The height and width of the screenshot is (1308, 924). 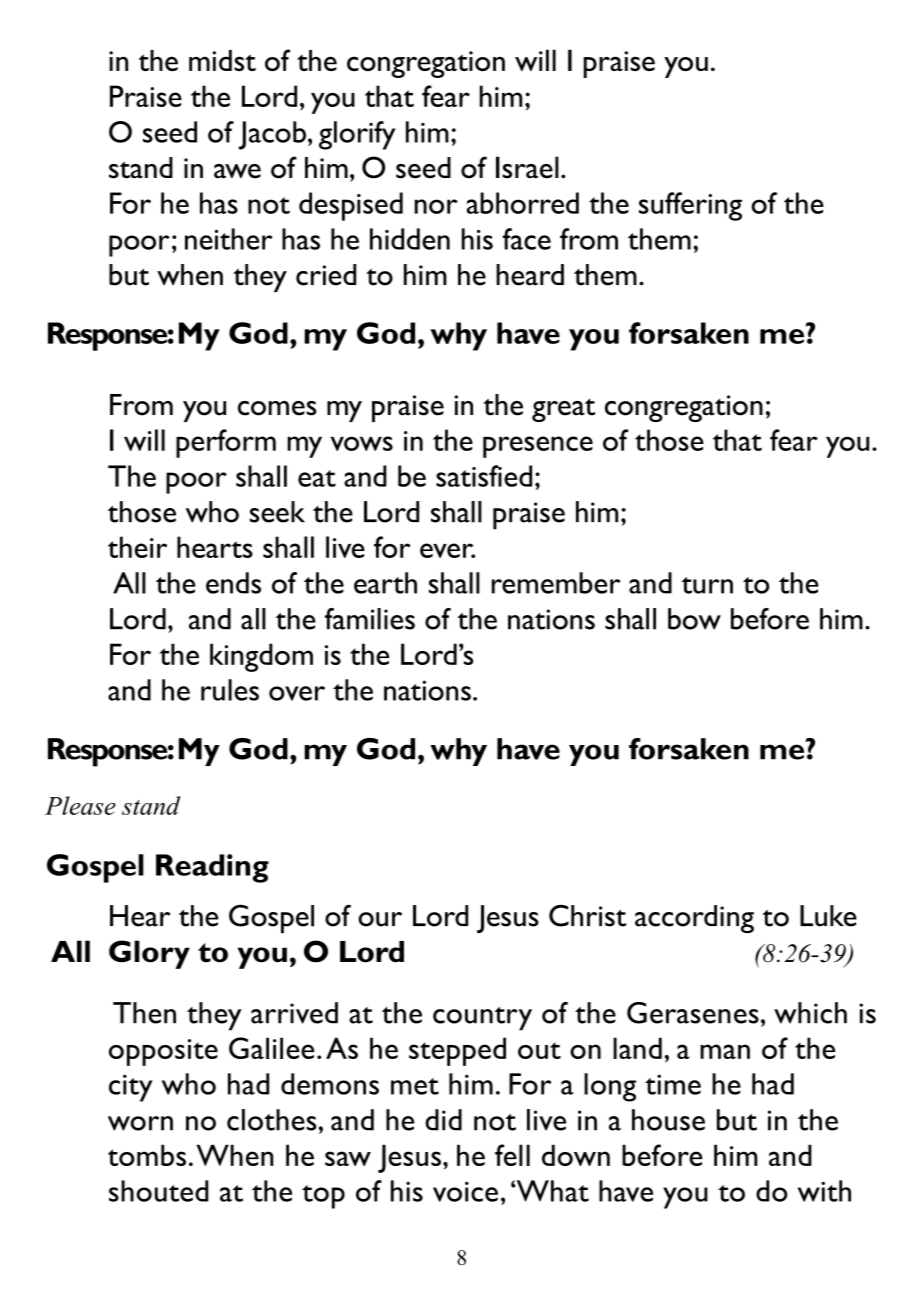 I want to click on glorify, so click(x=357, y=135).
